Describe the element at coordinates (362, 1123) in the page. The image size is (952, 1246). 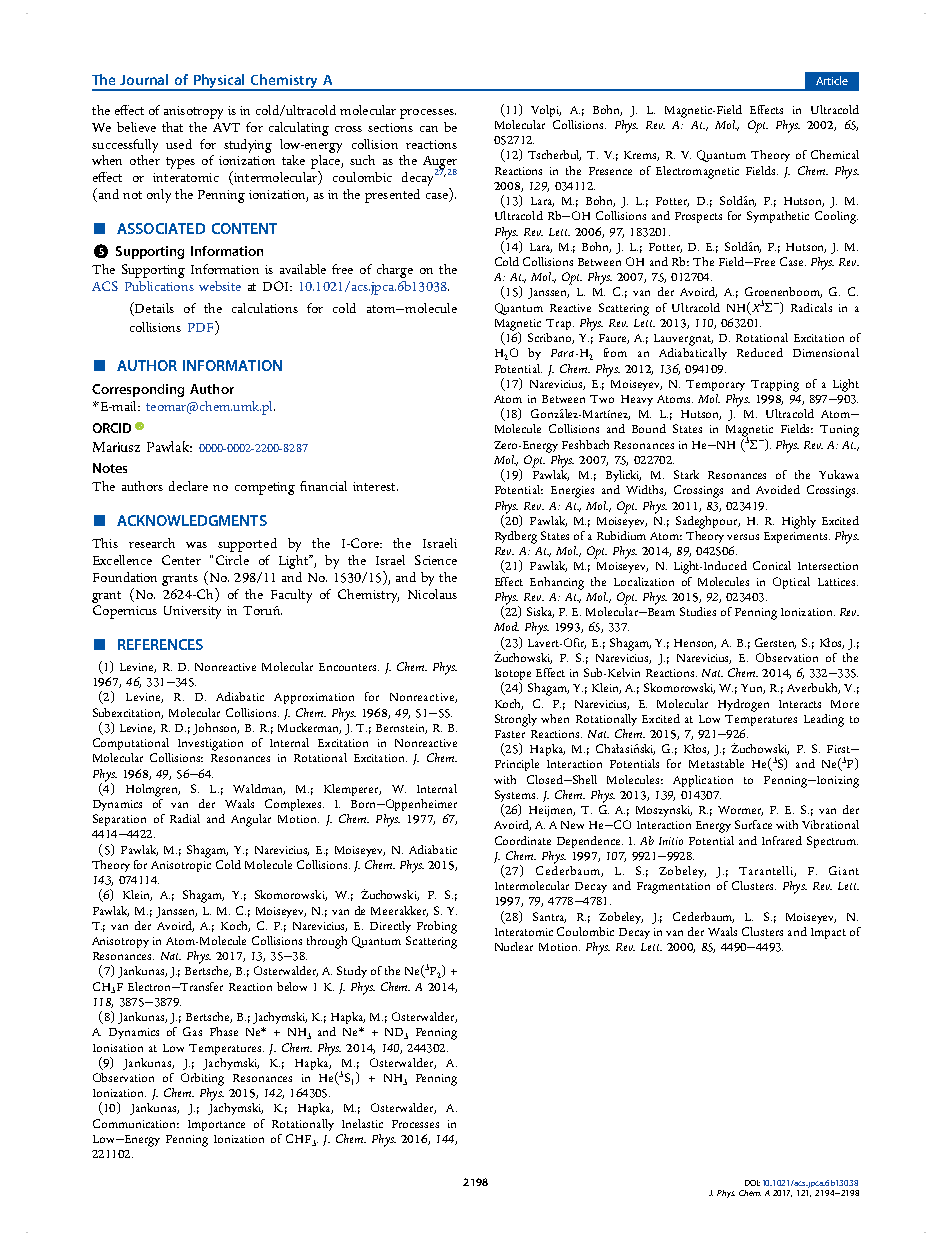
I see `Inelastic` at that location.
